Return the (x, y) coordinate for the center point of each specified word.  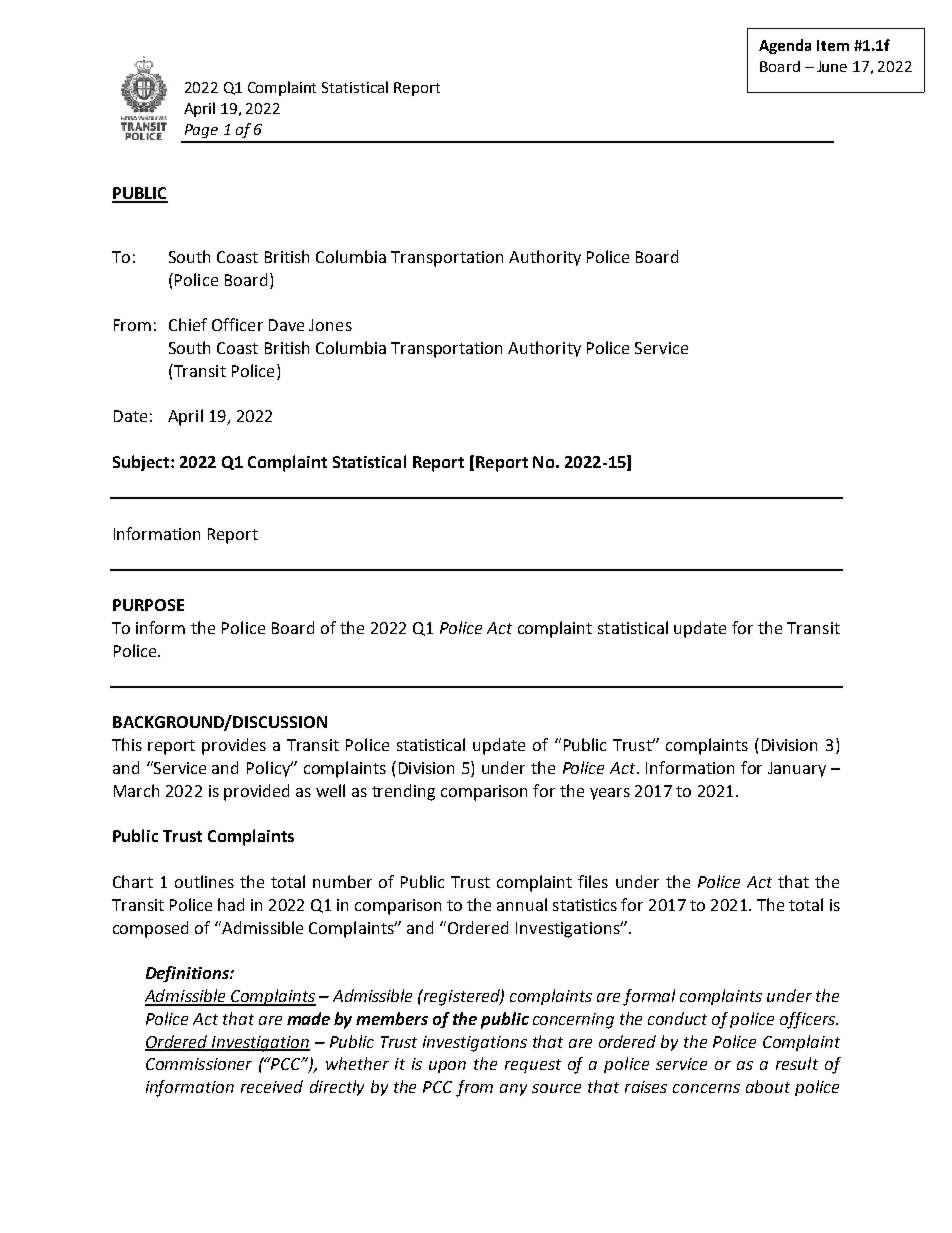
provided (256, 792)
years (610, 794)
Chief (188, 324)
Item (833, 45)
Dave (286, 325)
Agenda (785, 46)
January (797, 769)
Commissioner (199, 1064)
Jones (330, 325)
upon (447, 1067)
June (832, 66)
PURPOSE (148, 605)
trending (403, 792)
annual (522, 904)
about (768, 1086)
